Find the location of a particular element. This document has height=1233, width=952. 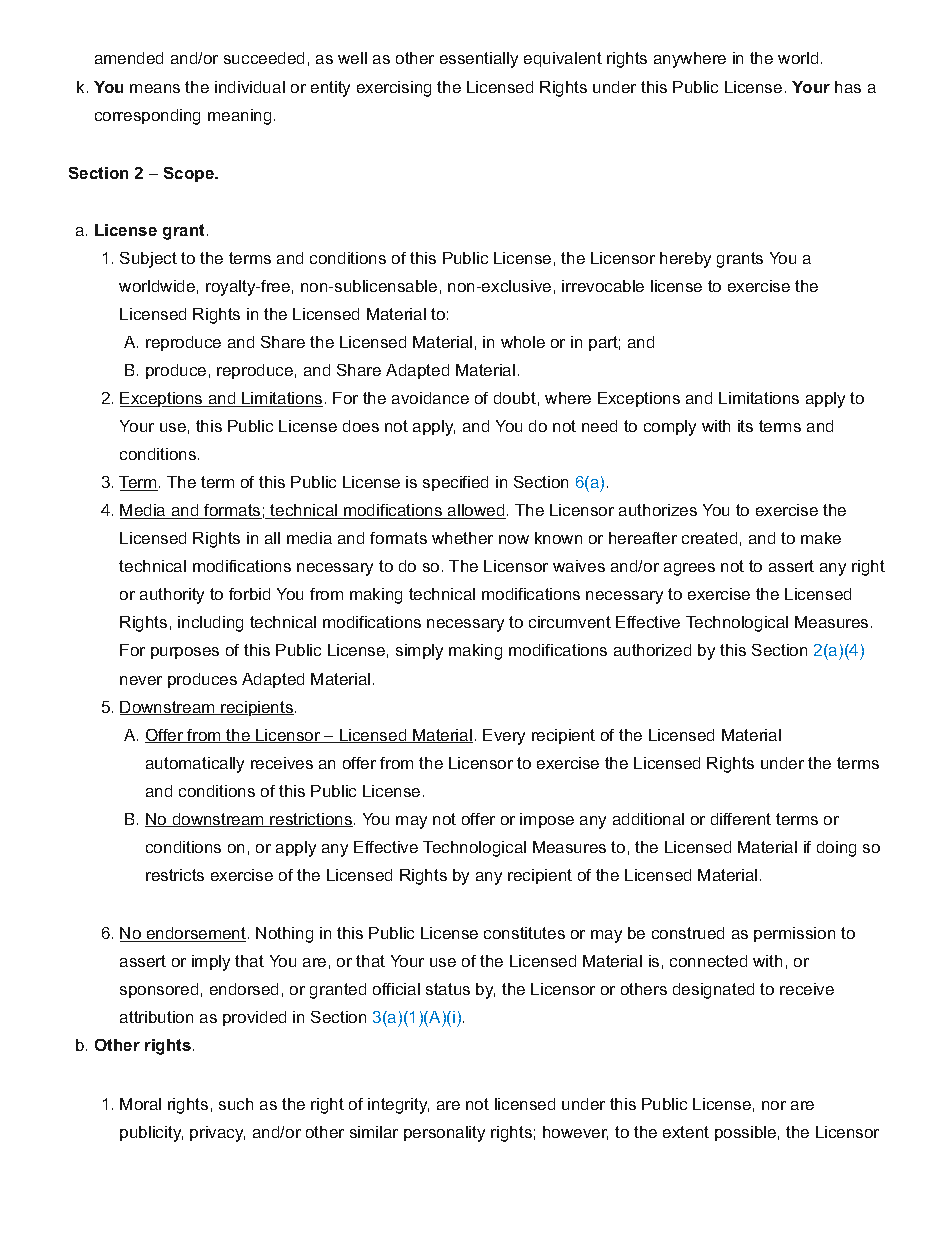

nor is located at coordinates (774, 1105).
